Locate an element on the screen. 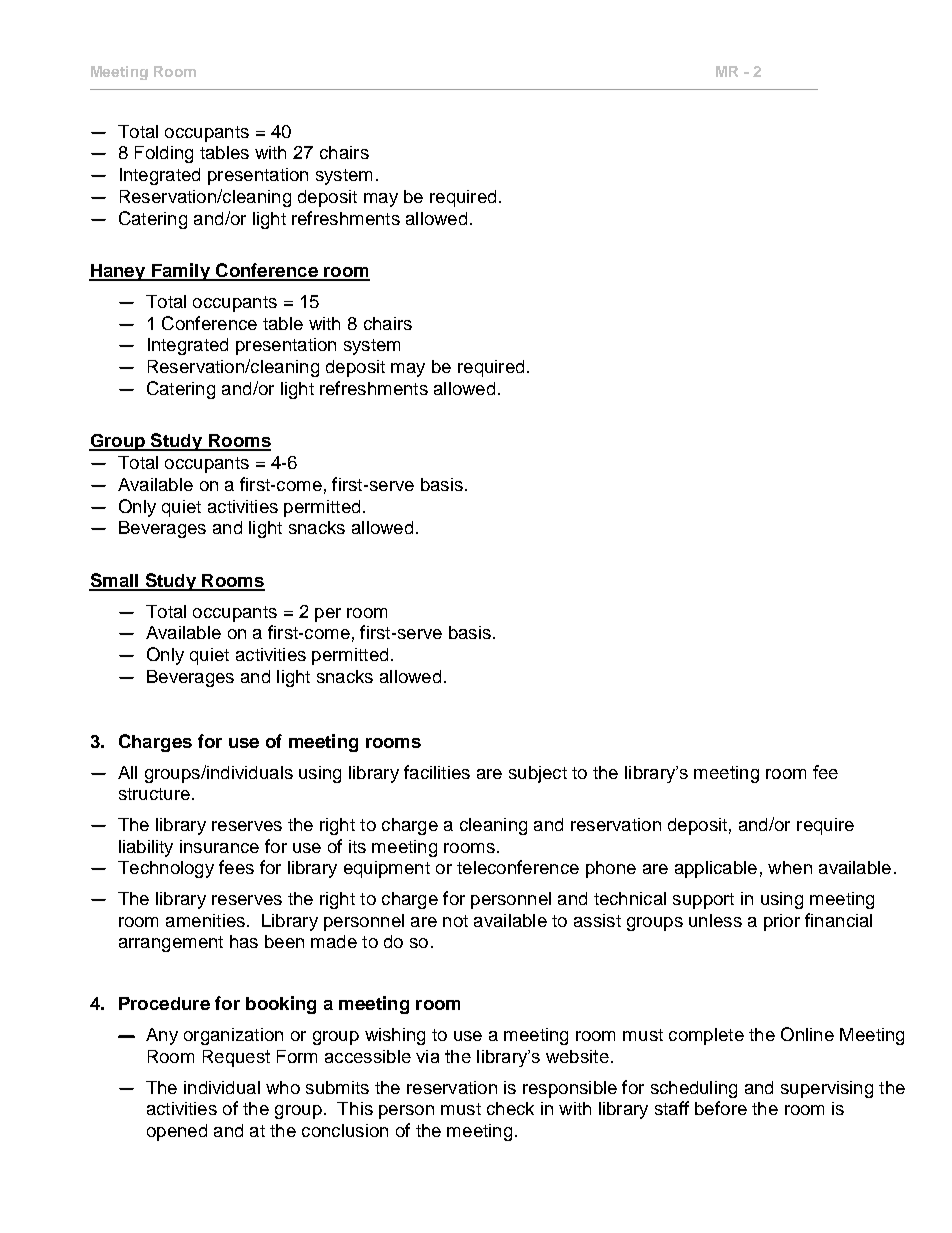 The height and width of the screenshot is (1233, 952). fees is located at coordinates (236, 867).
